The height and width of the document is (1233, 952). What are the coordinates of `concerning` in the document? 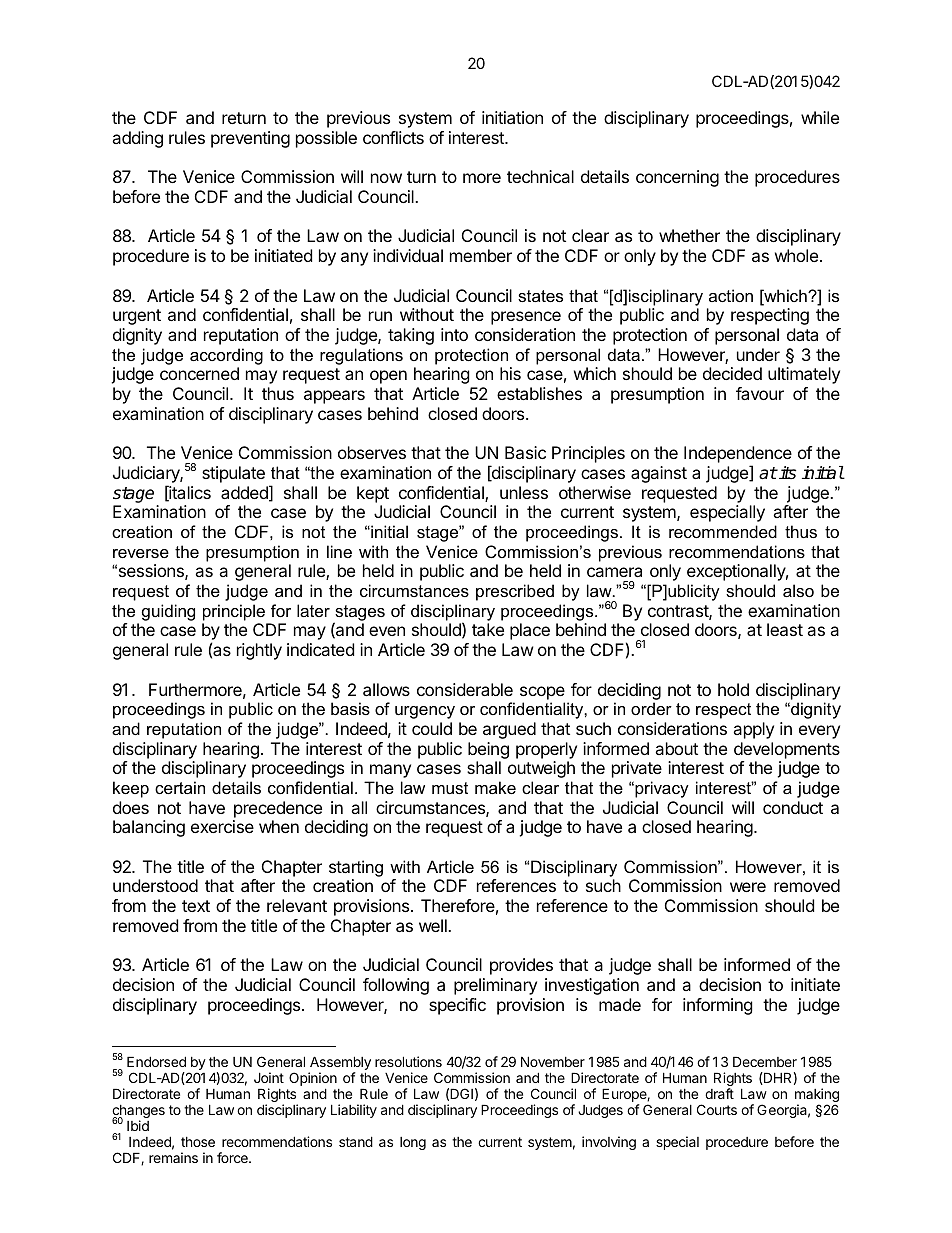 It's located at (677, 178).
